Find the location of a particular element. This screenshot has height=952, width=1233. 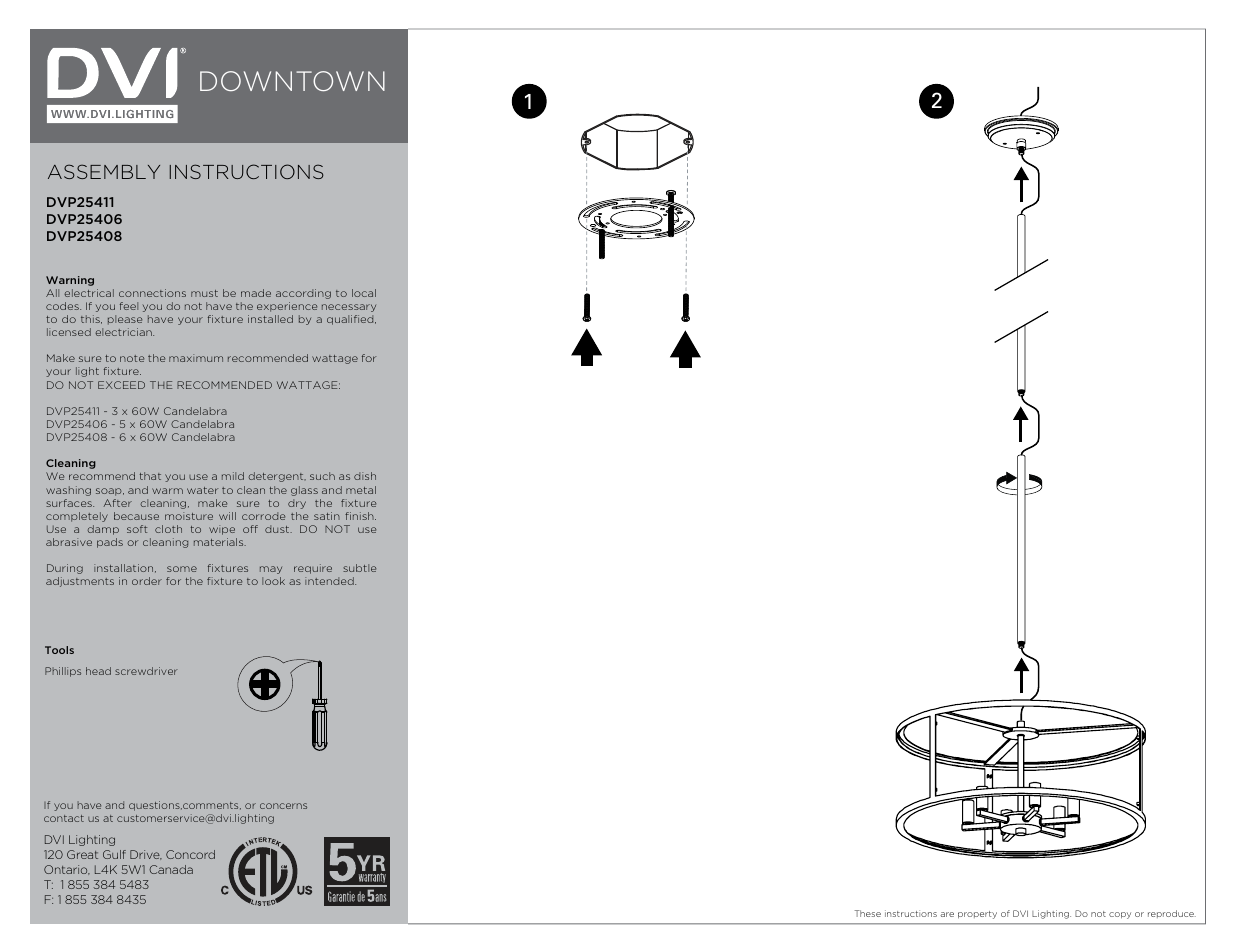

water is located at coordinates (202, 490).
